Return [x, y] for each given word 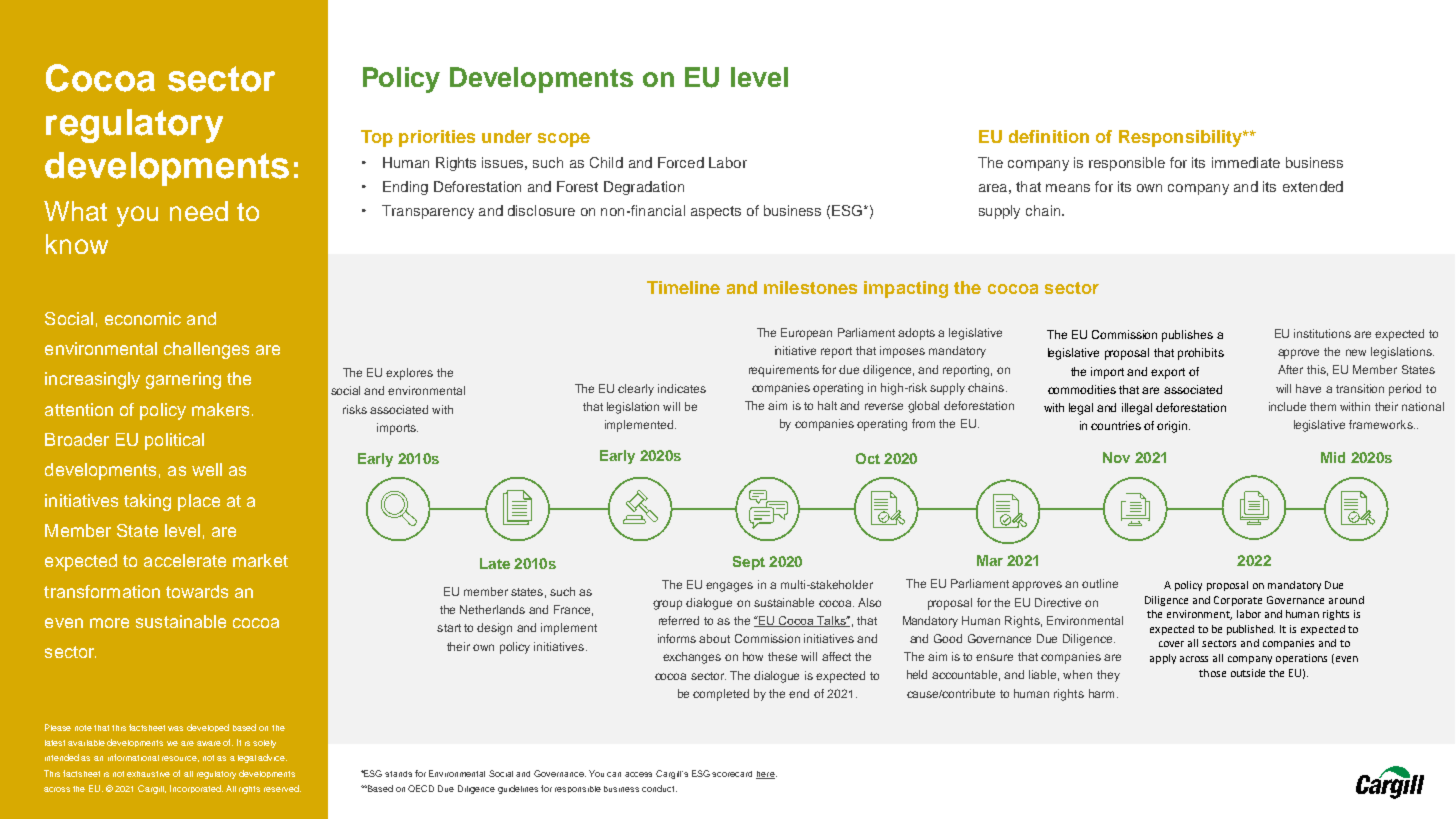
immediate [1246, 162]
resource [180, 759]
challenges [206, 350]
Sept [749, 563]
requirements [784, 371]
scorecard [732, 774]
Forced [681, 162]
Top [377, 138]
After [1290, 369]
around [1346, 600]
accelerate [185, 560]
